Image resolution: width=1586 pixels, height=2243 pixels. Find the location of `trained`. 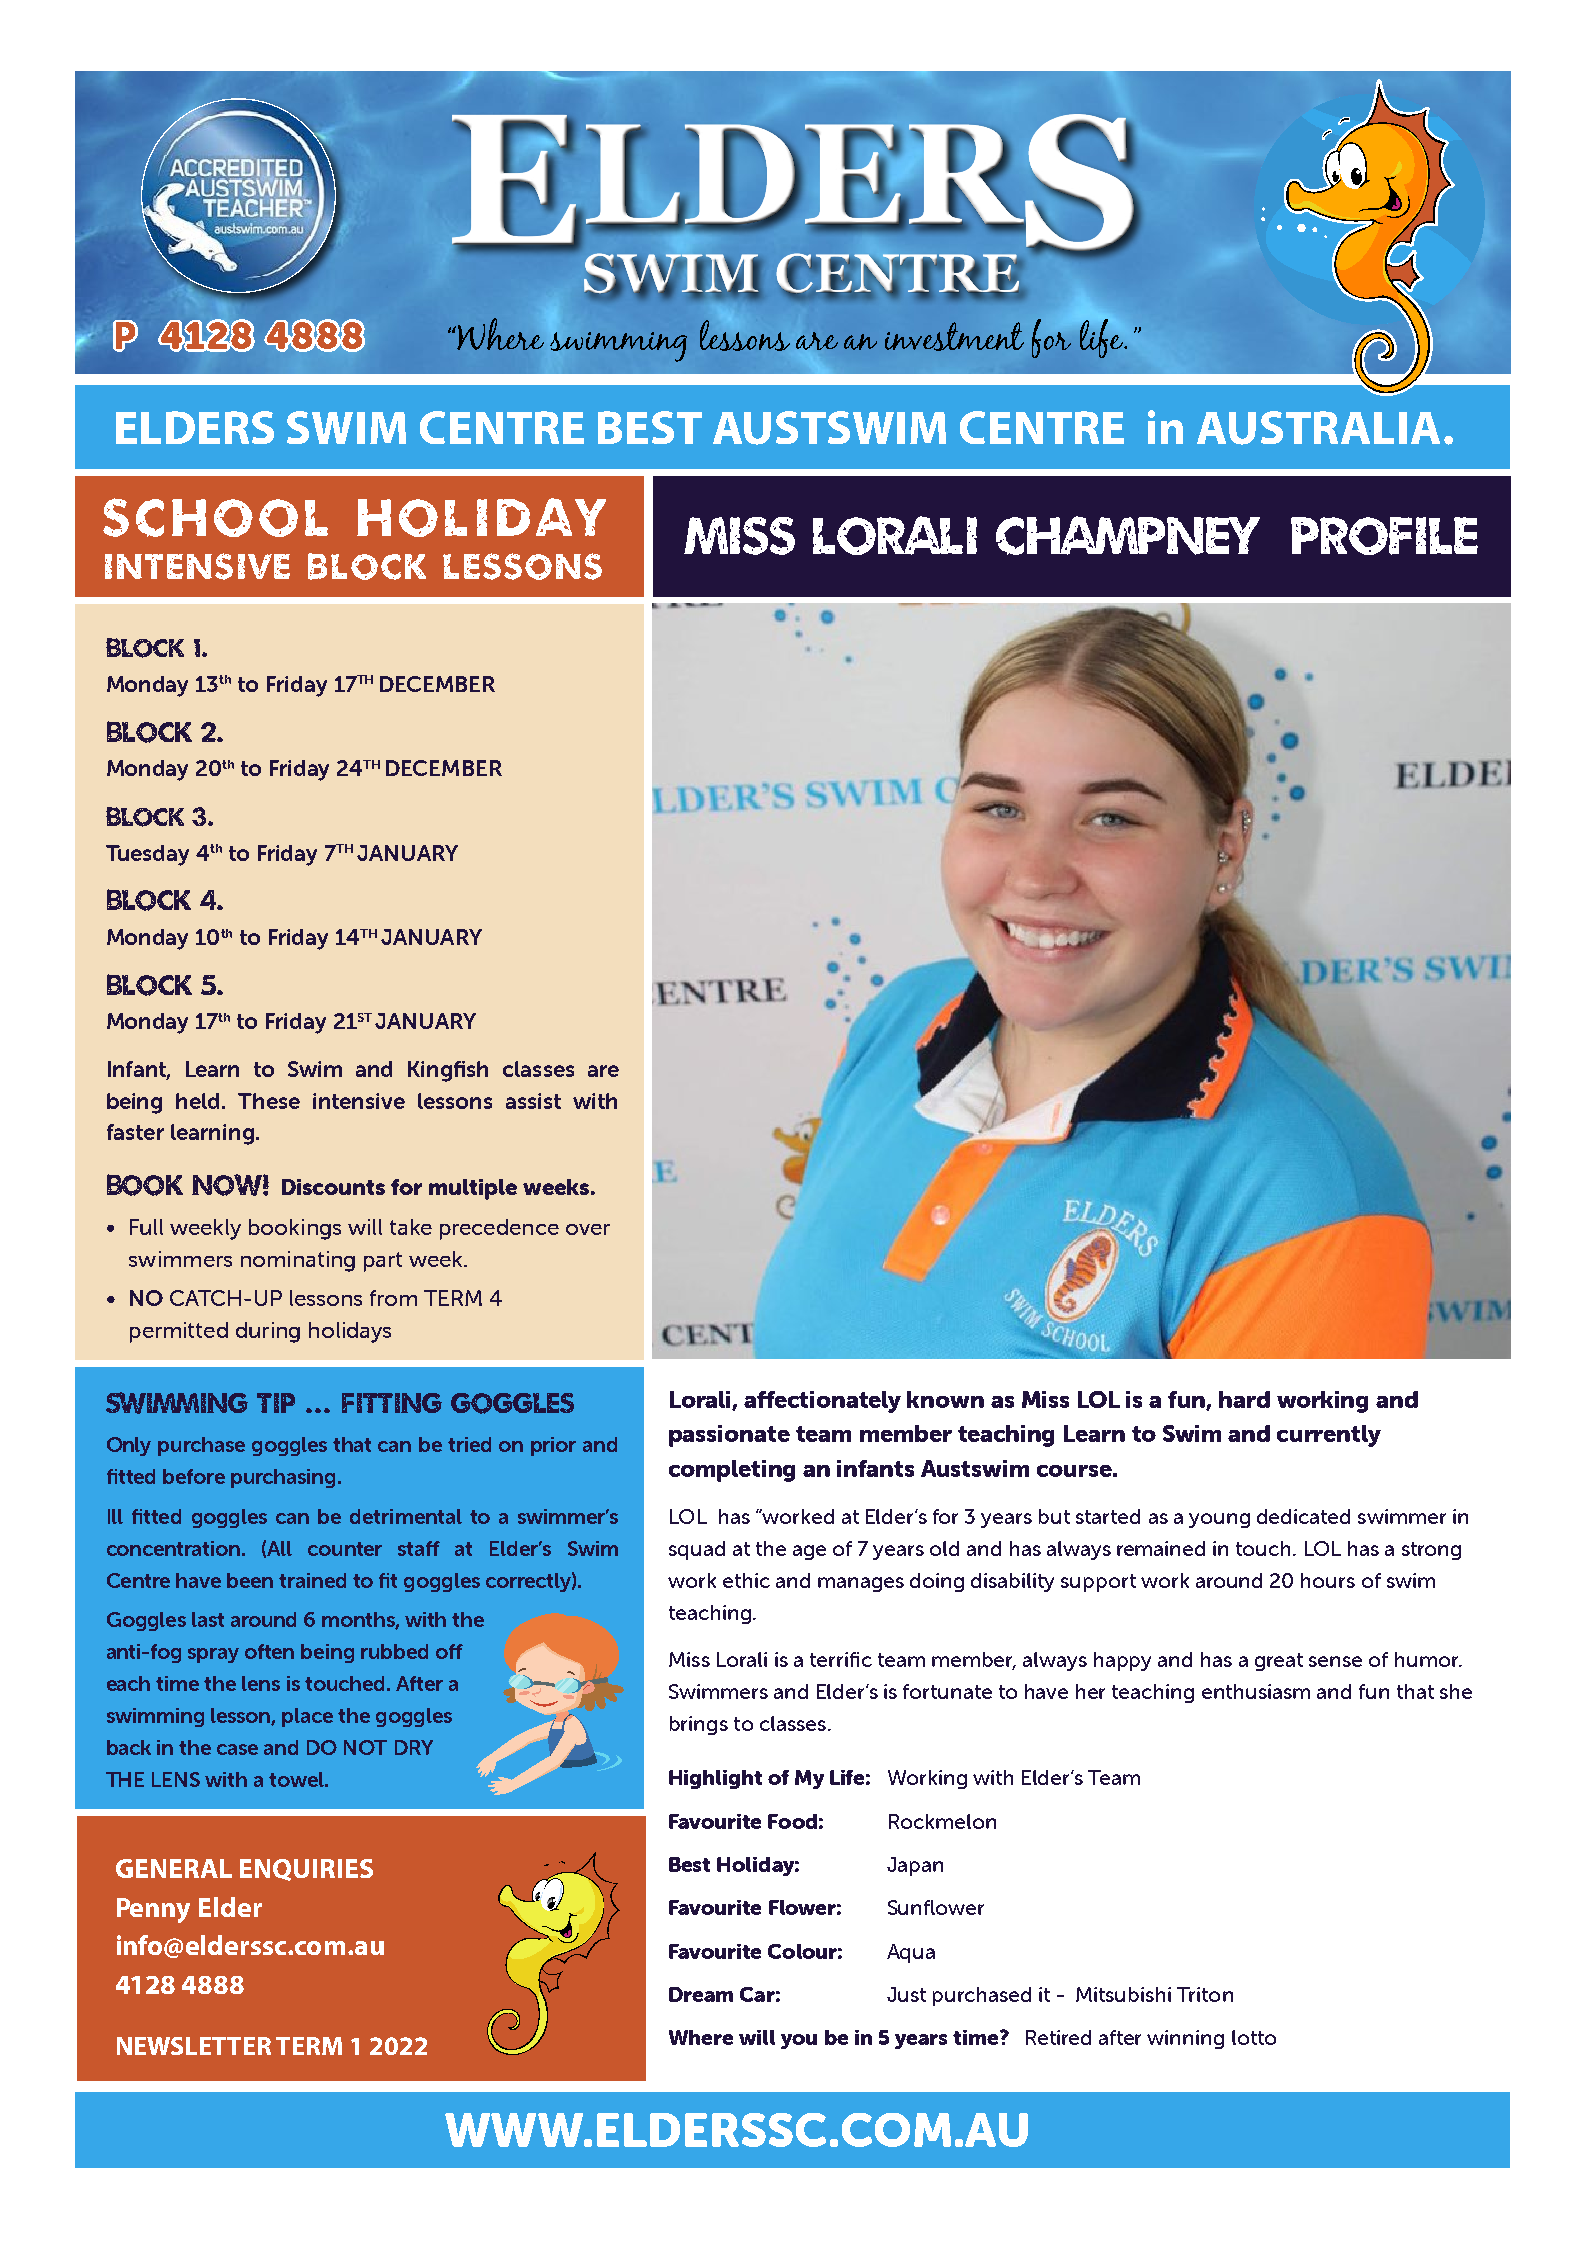

trained is located at coordinates (312, 1580).
